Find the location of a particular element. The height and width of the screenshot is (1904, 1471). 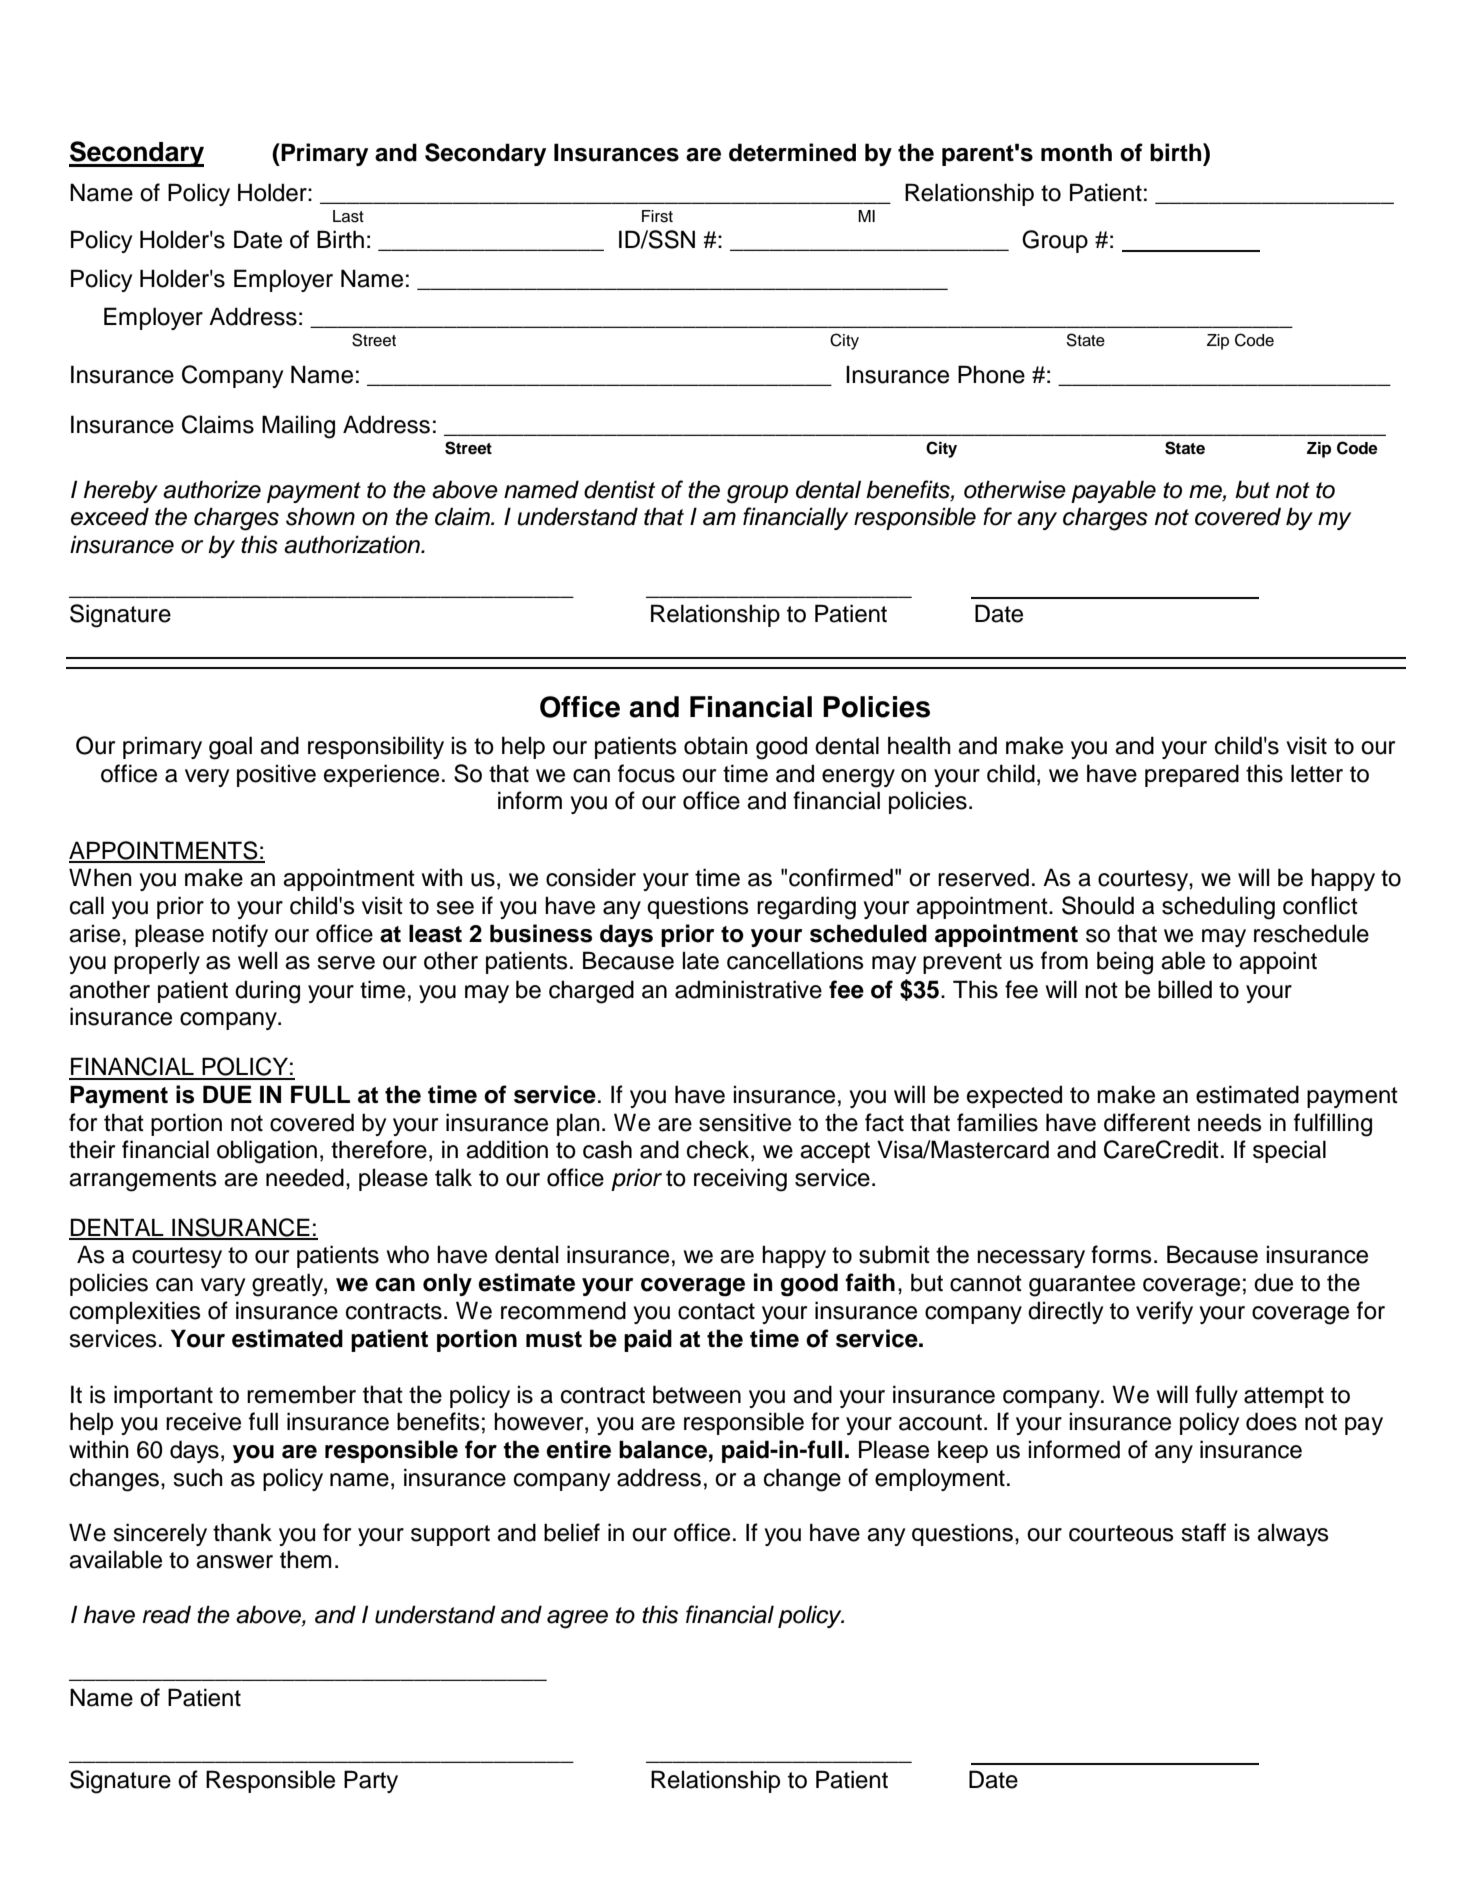

Party is located at coordinates (371, 1781).
